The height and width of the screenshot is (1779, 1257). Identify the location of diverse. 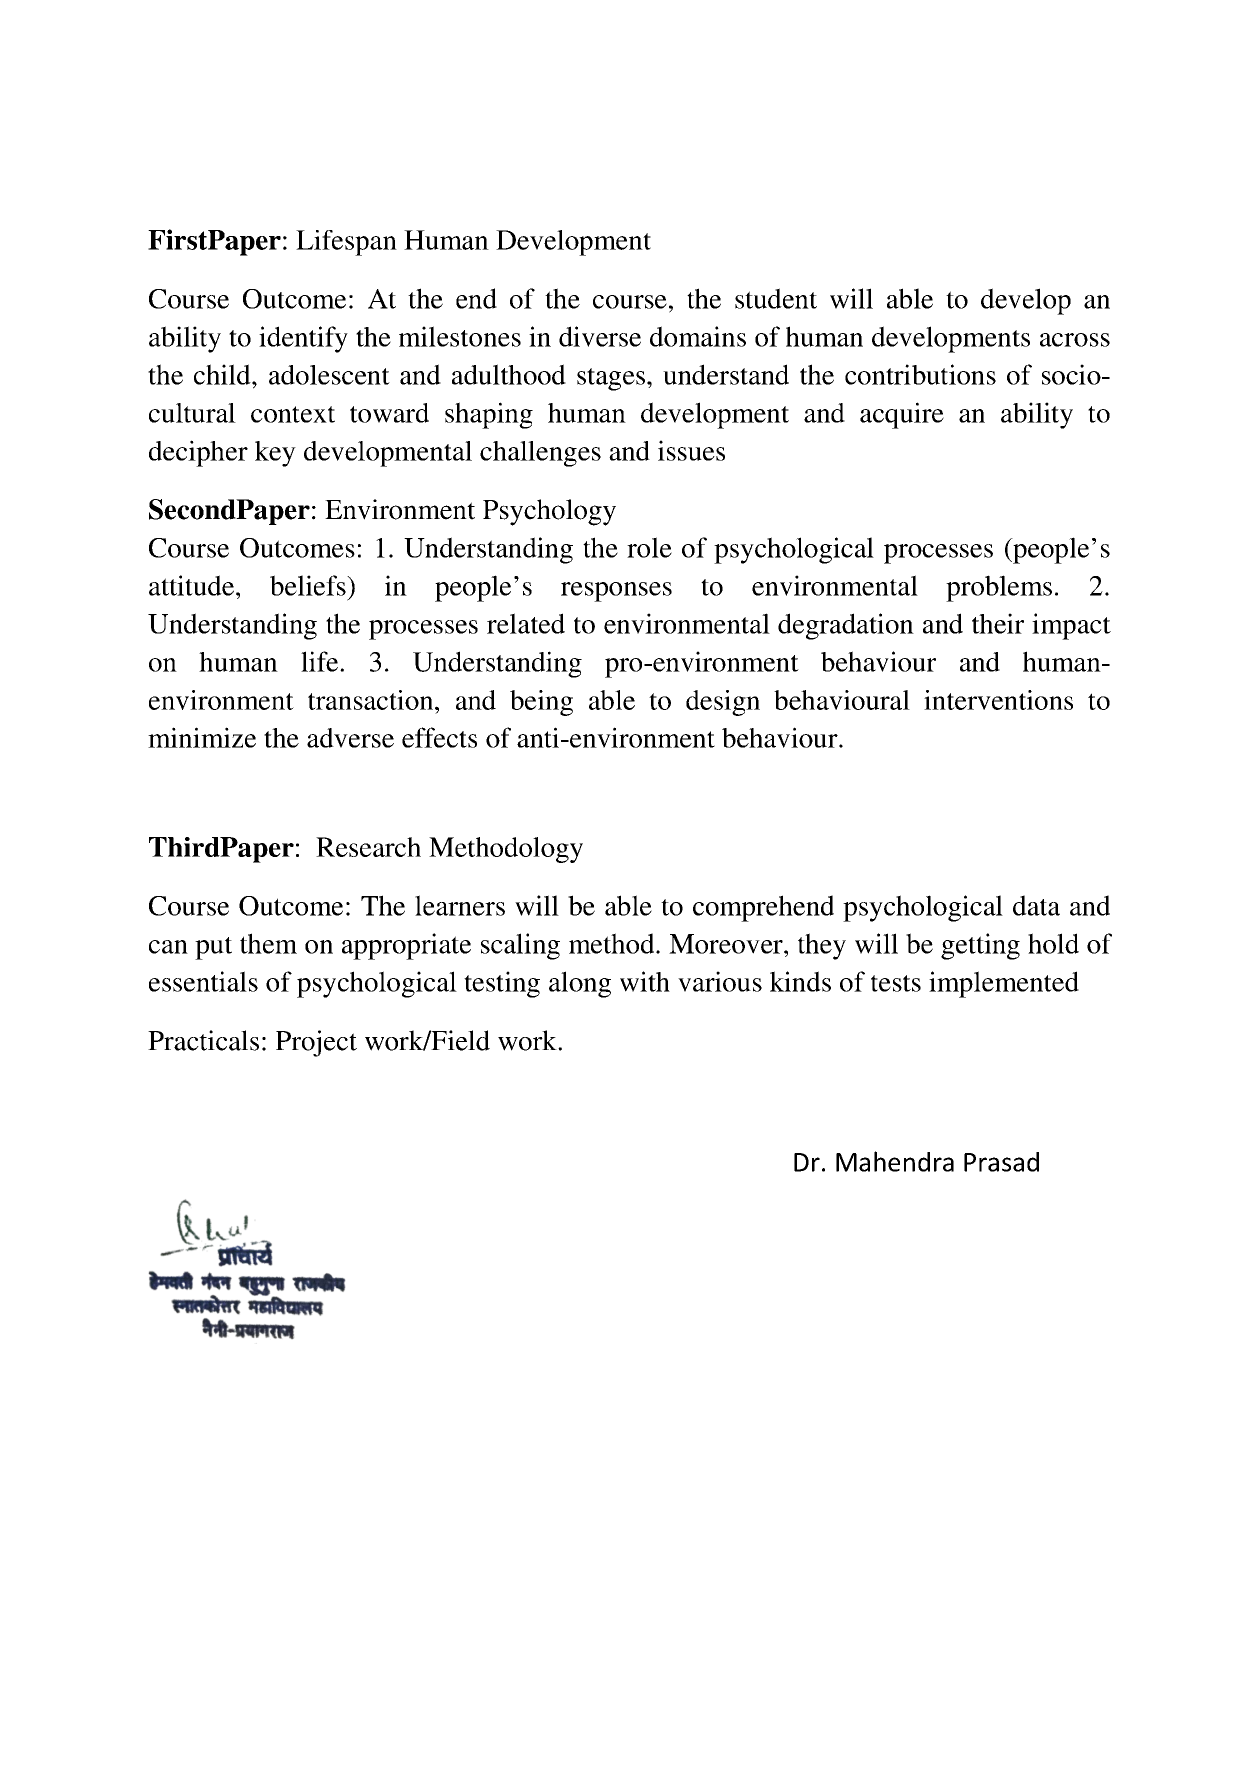
(600, 336).
